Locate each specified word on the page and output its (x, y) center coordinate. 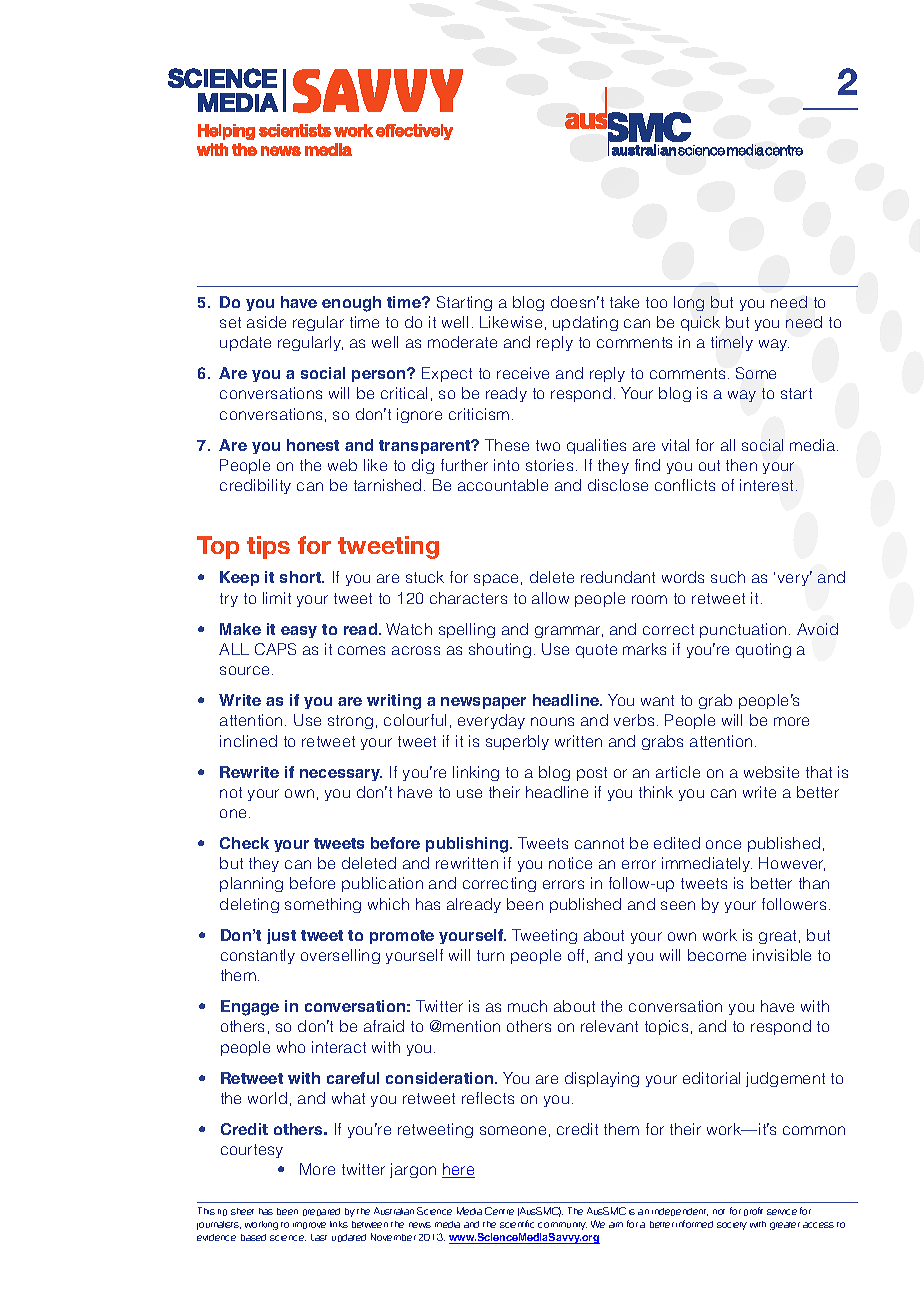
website (771, 772)
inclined (248, 741)
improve (309, 1225)
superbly (517, 742)
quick (700, 323)
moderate (462, 342)
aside (266, 322)
